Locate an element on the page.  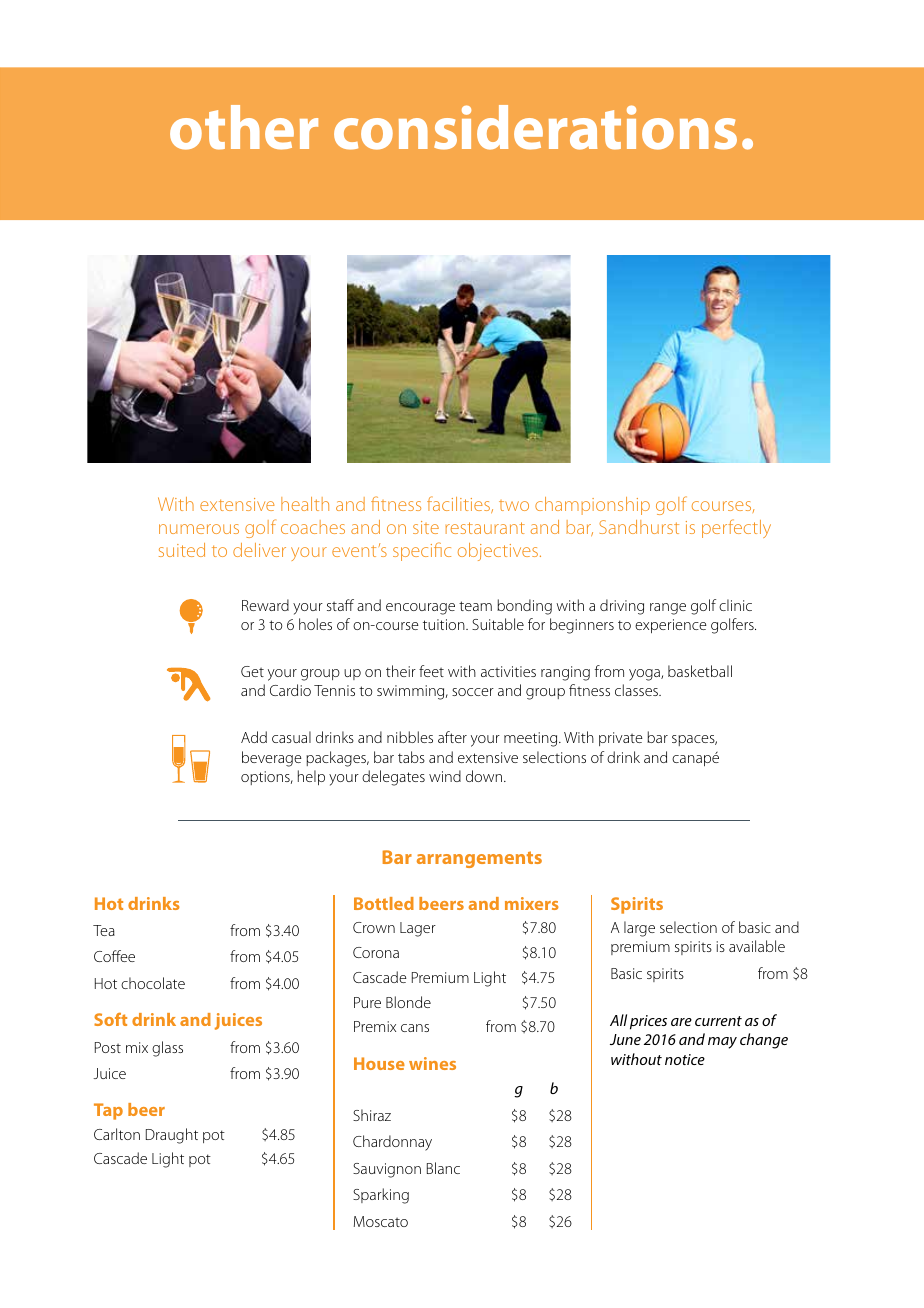
large is located at coordinates (639, 929).
